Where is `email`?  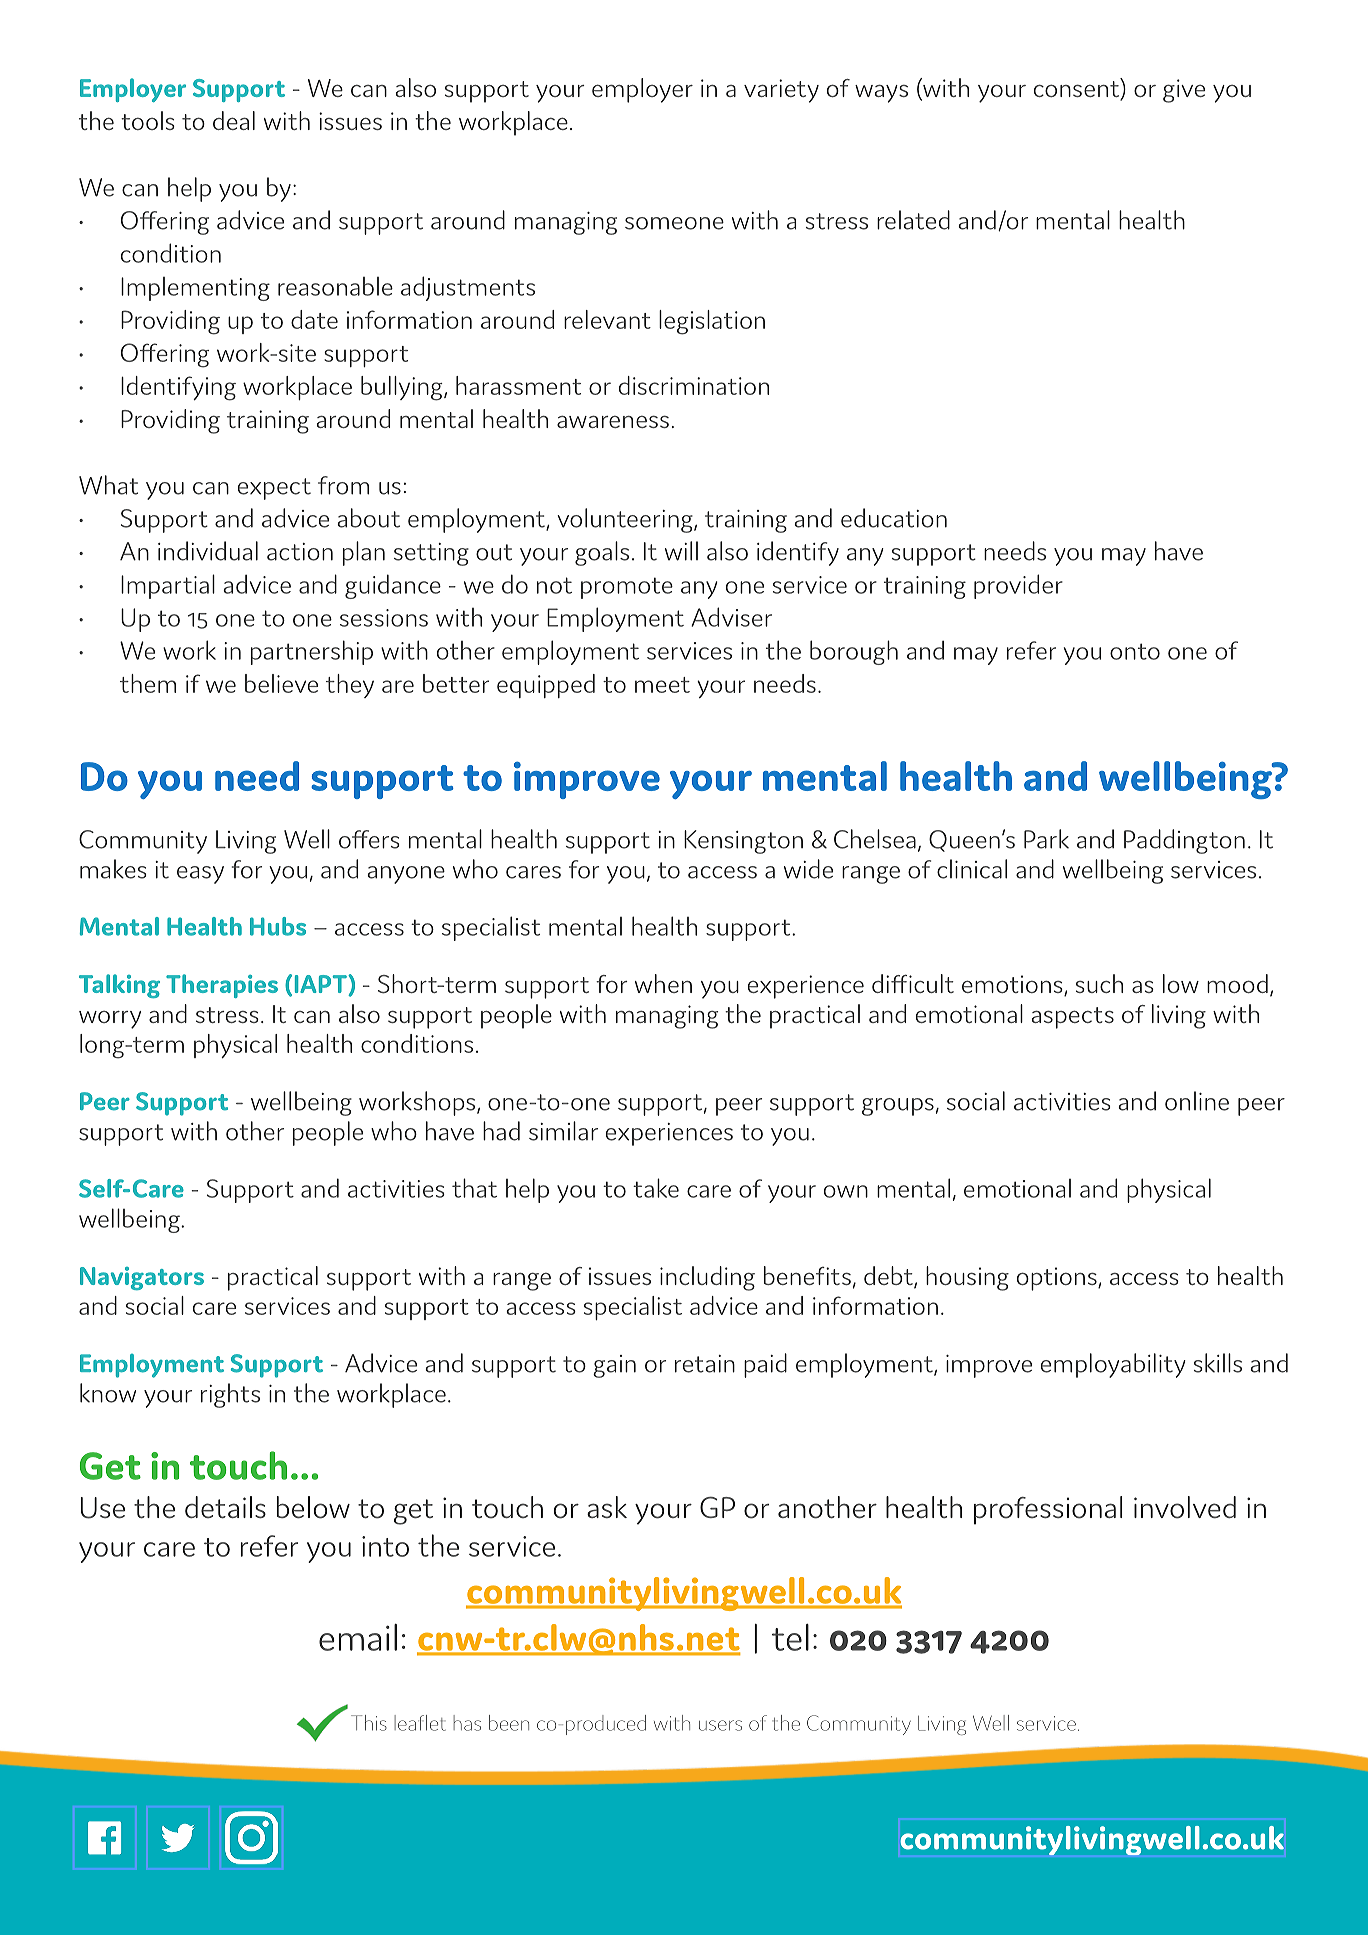 email is located at coordinates (358, 1637).
